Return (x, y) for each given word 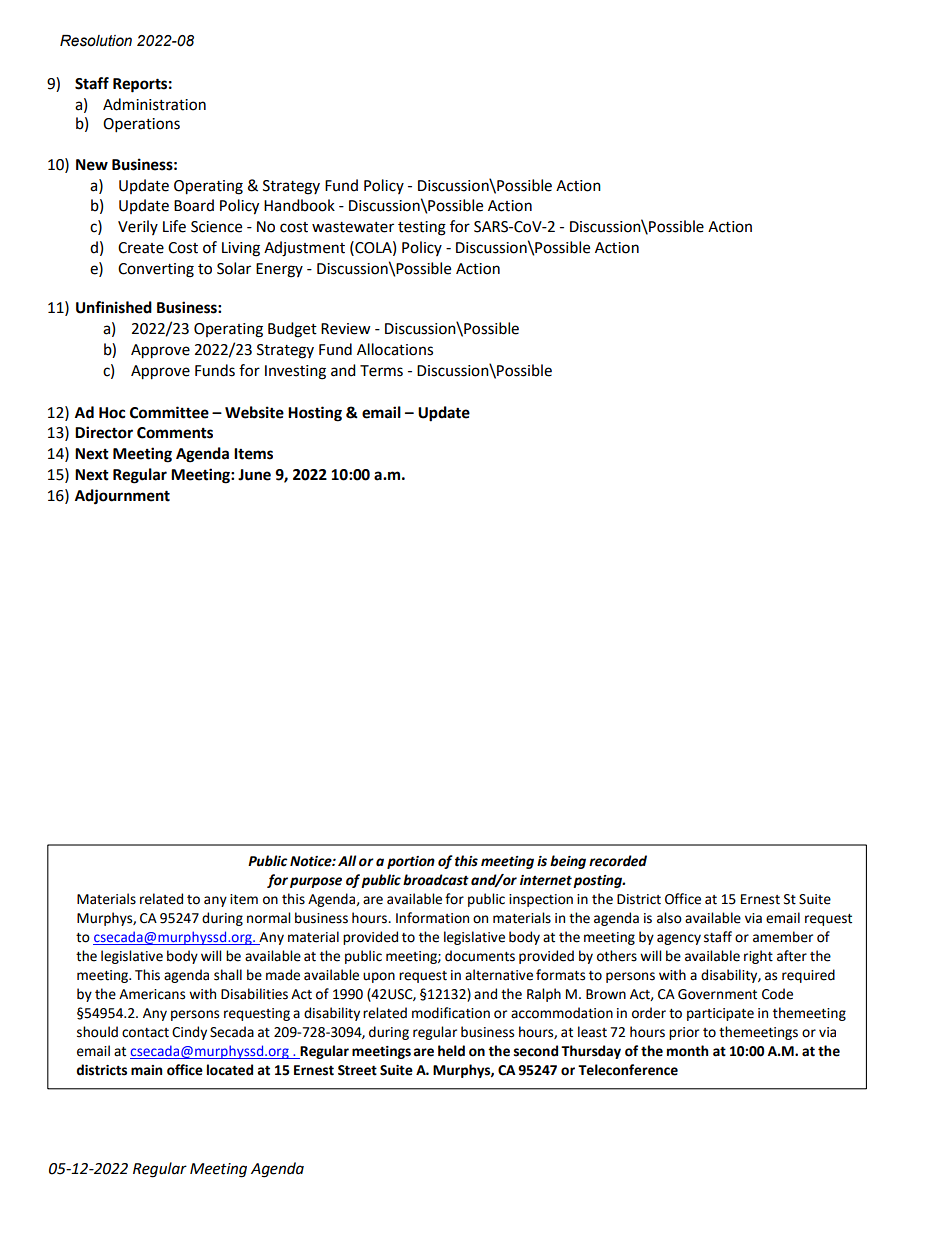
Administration (154, 104)
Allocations (395, 349)
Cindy (189, 1033)
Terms (381, 371)
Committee (169, 412)
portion (411, 862)
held (451, 1051)
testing (422, 228)
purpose (316, 882)
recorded (618, 861)
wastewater (353, 227)
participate (720, 1014)
